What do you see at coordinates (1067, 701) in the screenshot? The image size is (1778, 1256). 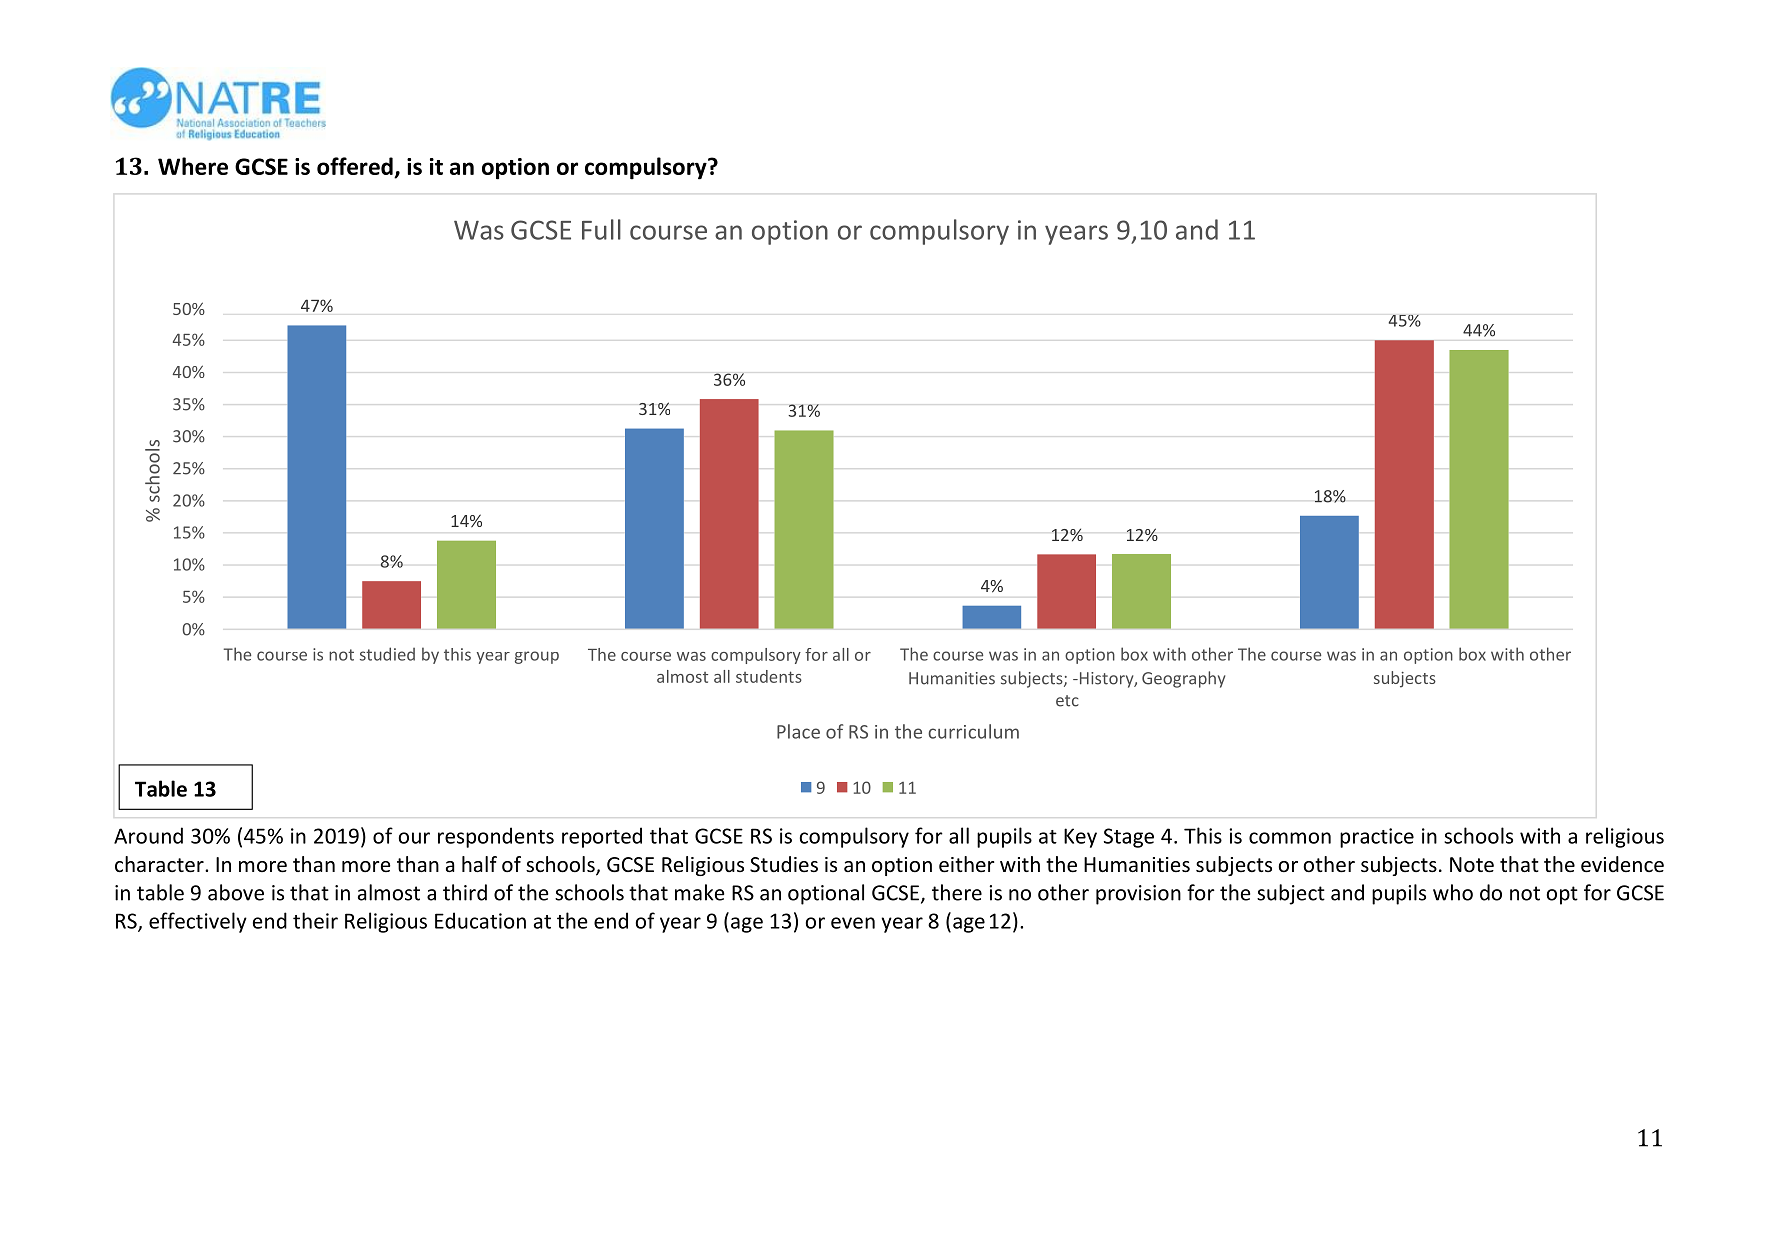 I see `etc` at bounding box center [1067, 701].
